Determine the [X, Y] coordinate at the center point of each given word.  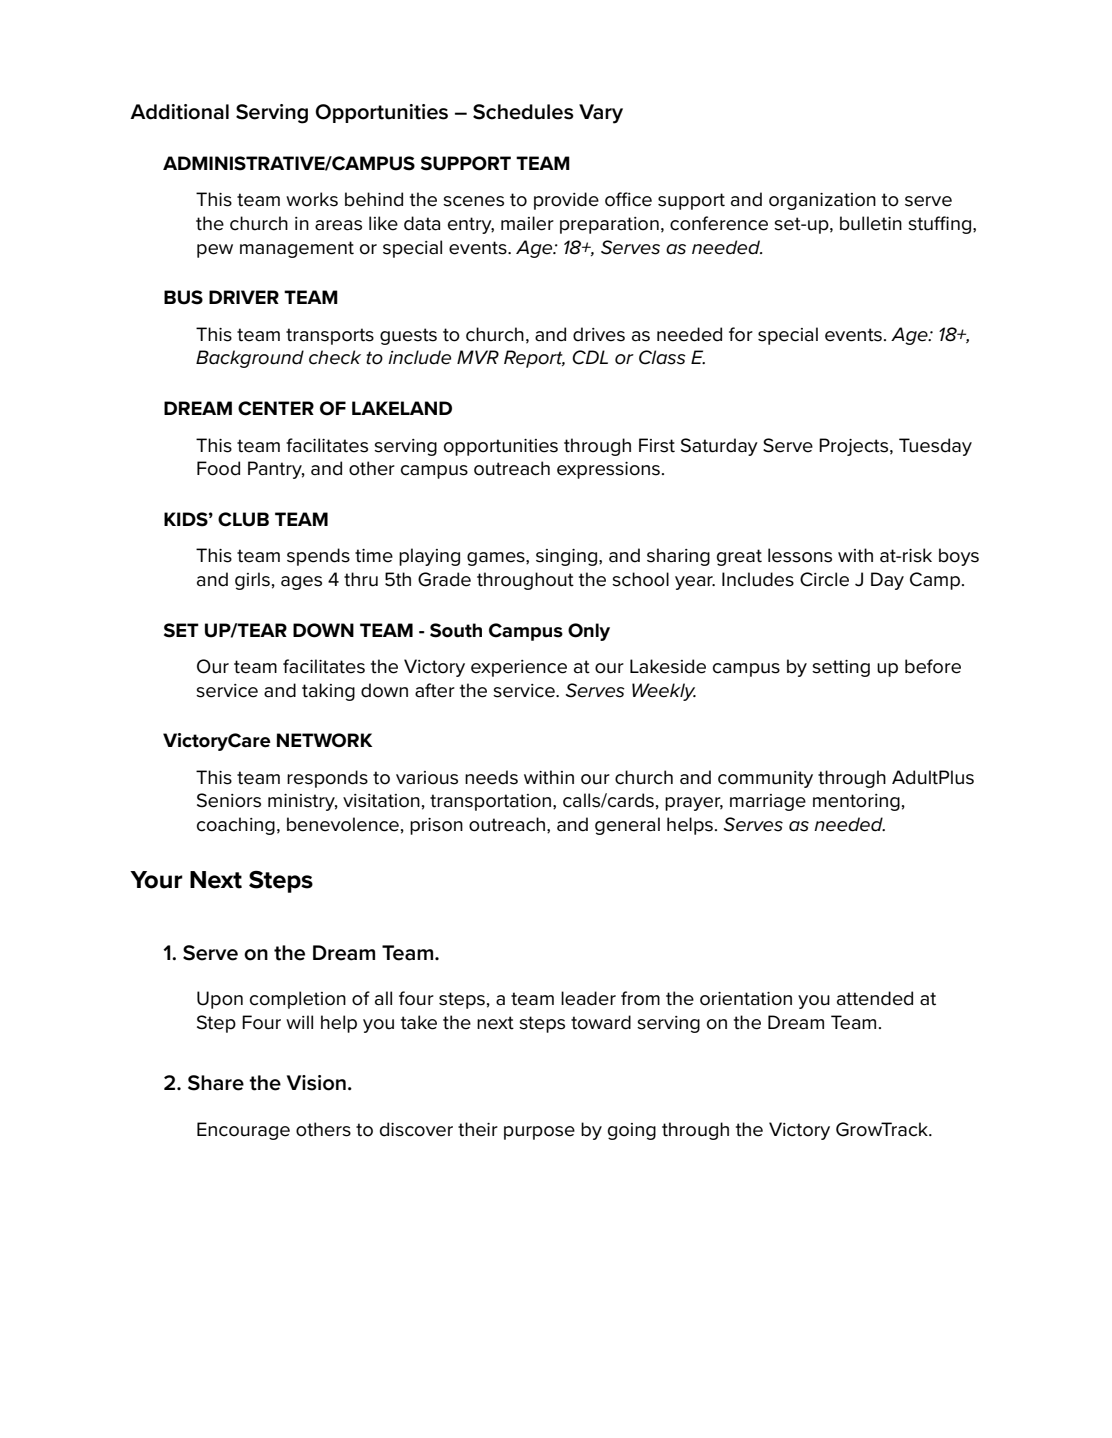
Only [589, 632]
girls [252, 581]
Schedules [523, 112]
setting [841, 668]
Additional [179, 112]
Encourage [243, 1131]
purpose [539, 1133]
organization [822, 201]
